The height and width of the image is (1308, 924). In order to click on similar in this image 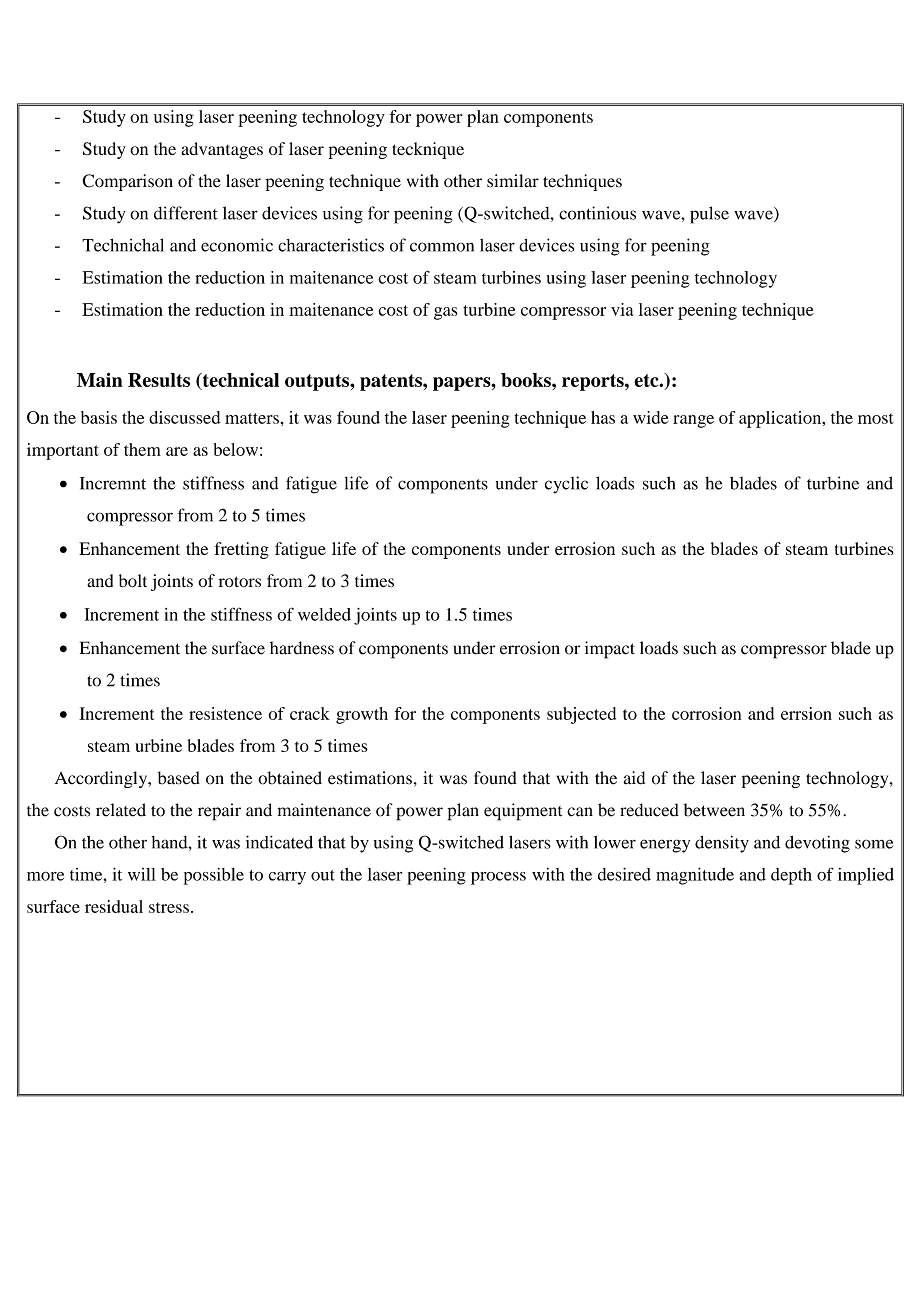, I will do `click(513, 181)`.
